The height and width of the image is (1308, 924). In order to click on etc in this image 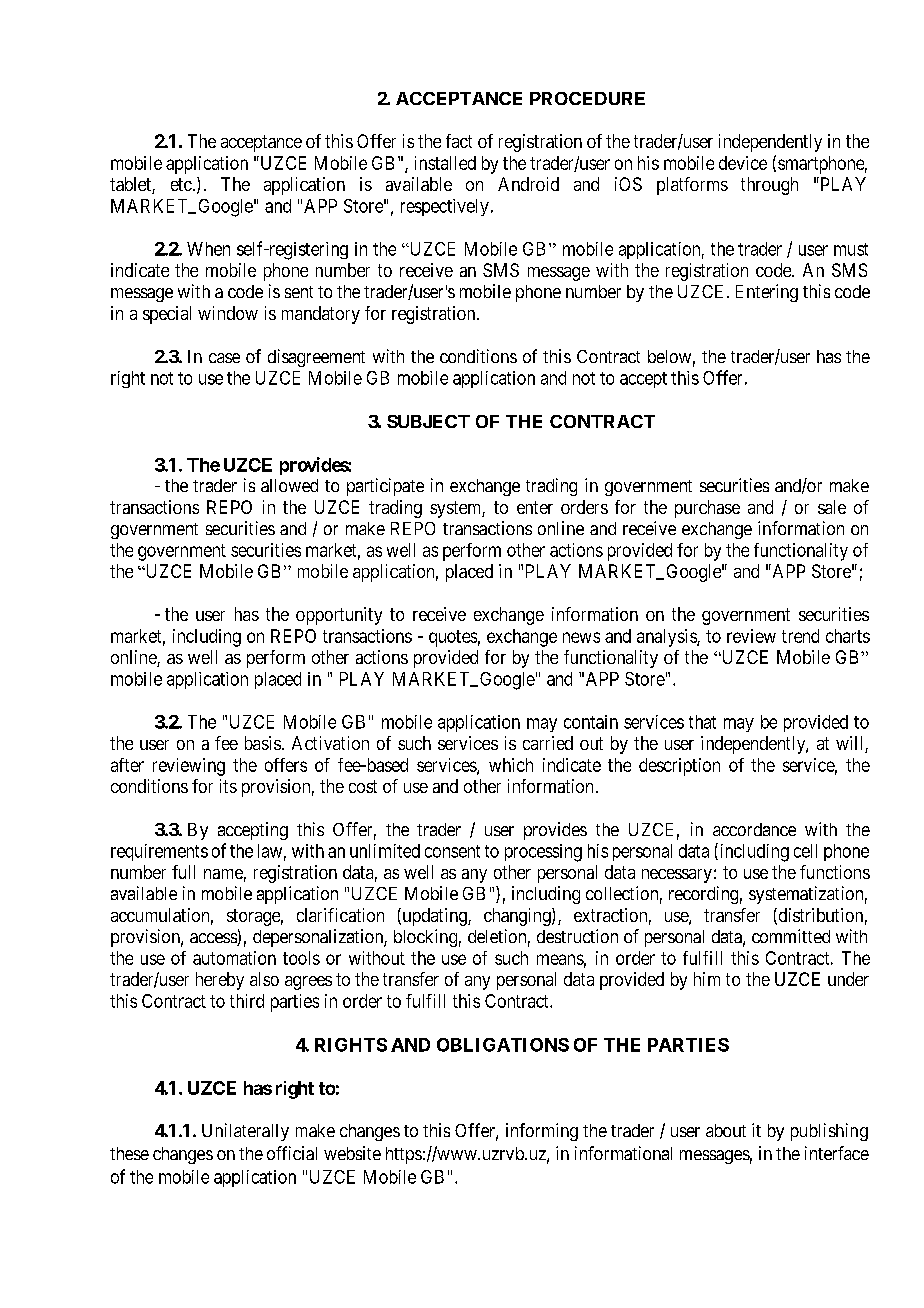, I will do `click(181, 184)`.
